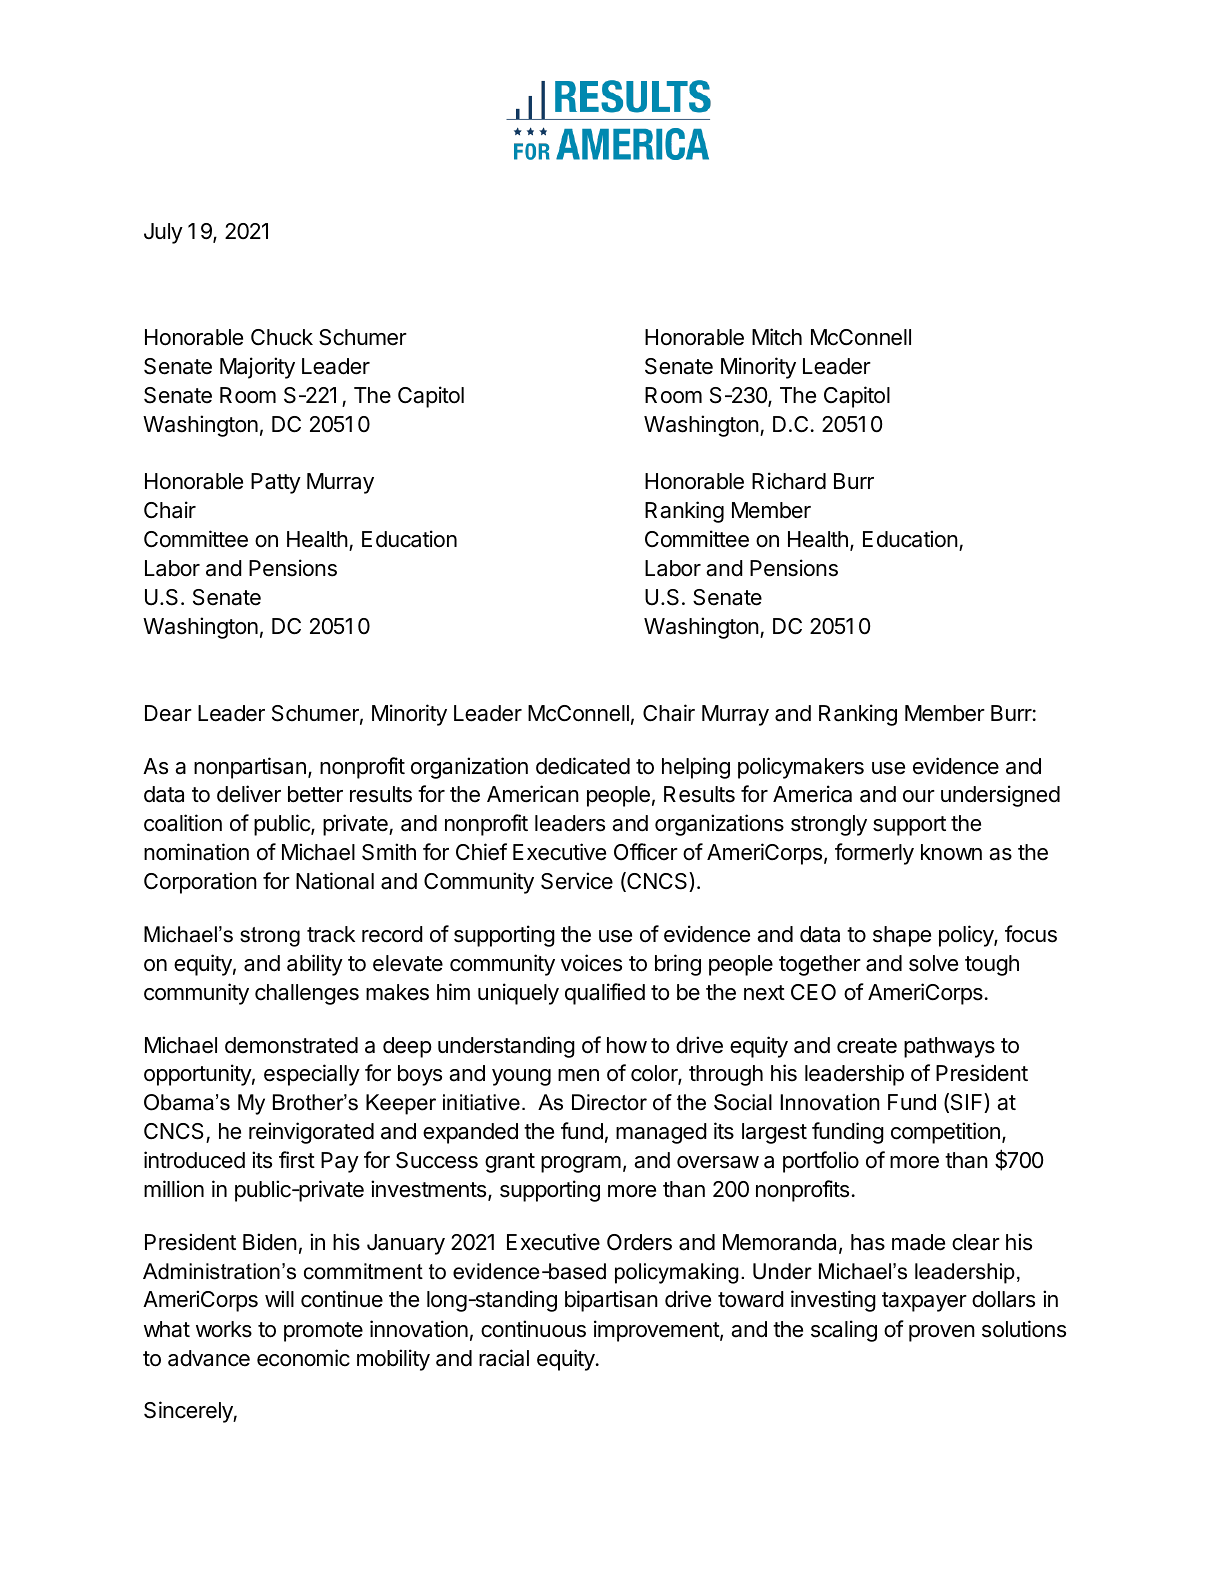 Image resolution: width=1216 pixels, height=1574 pixels. What do you see at coordinates (276, 483) in the screenshot?
I see `Patty` at bounding box center [276, 483].
